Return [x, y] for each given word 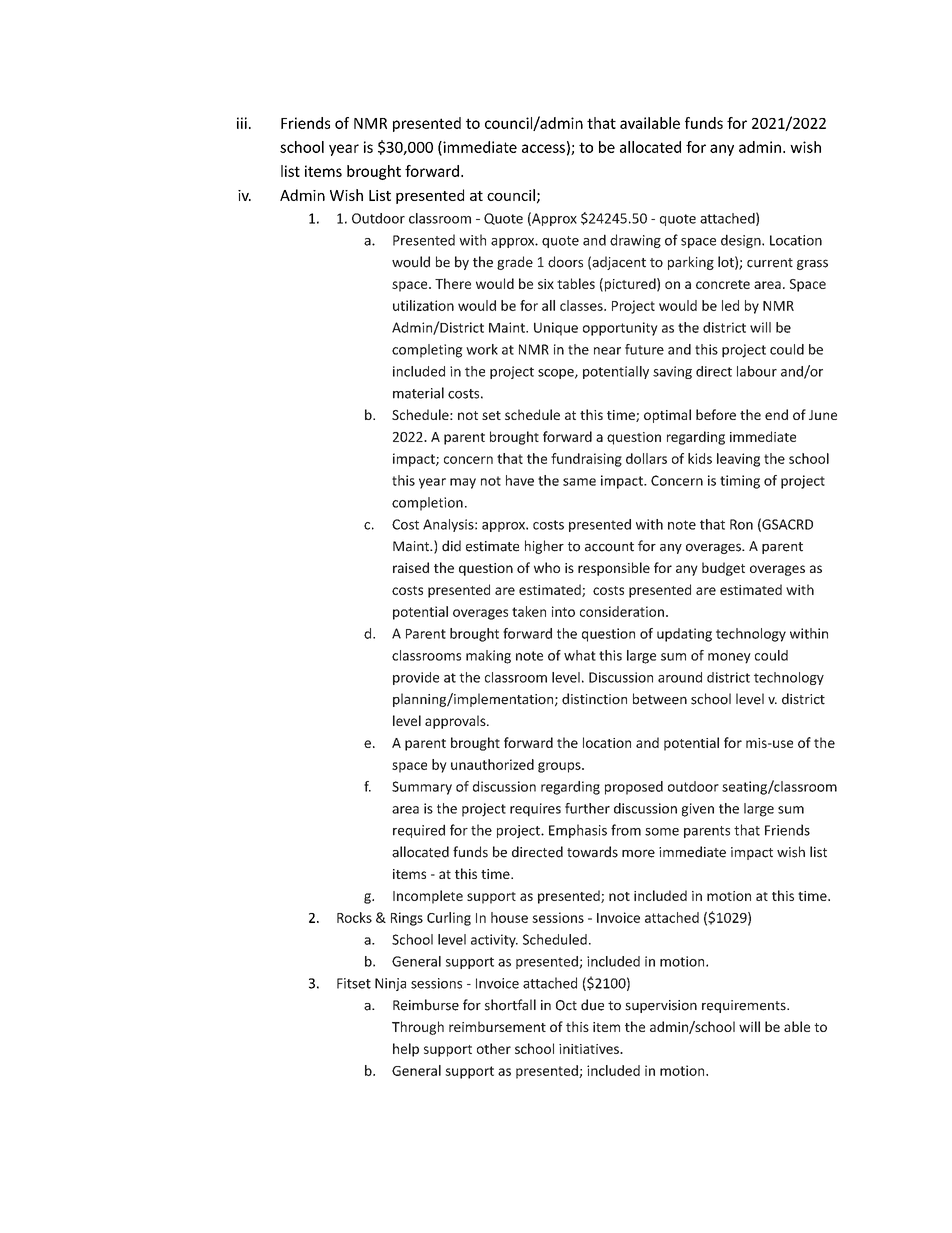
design [742, 241]
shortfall [510, 1005]
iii [242, 123]
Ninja [390, 984]
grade [515, 263]
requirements [745, 1006]
